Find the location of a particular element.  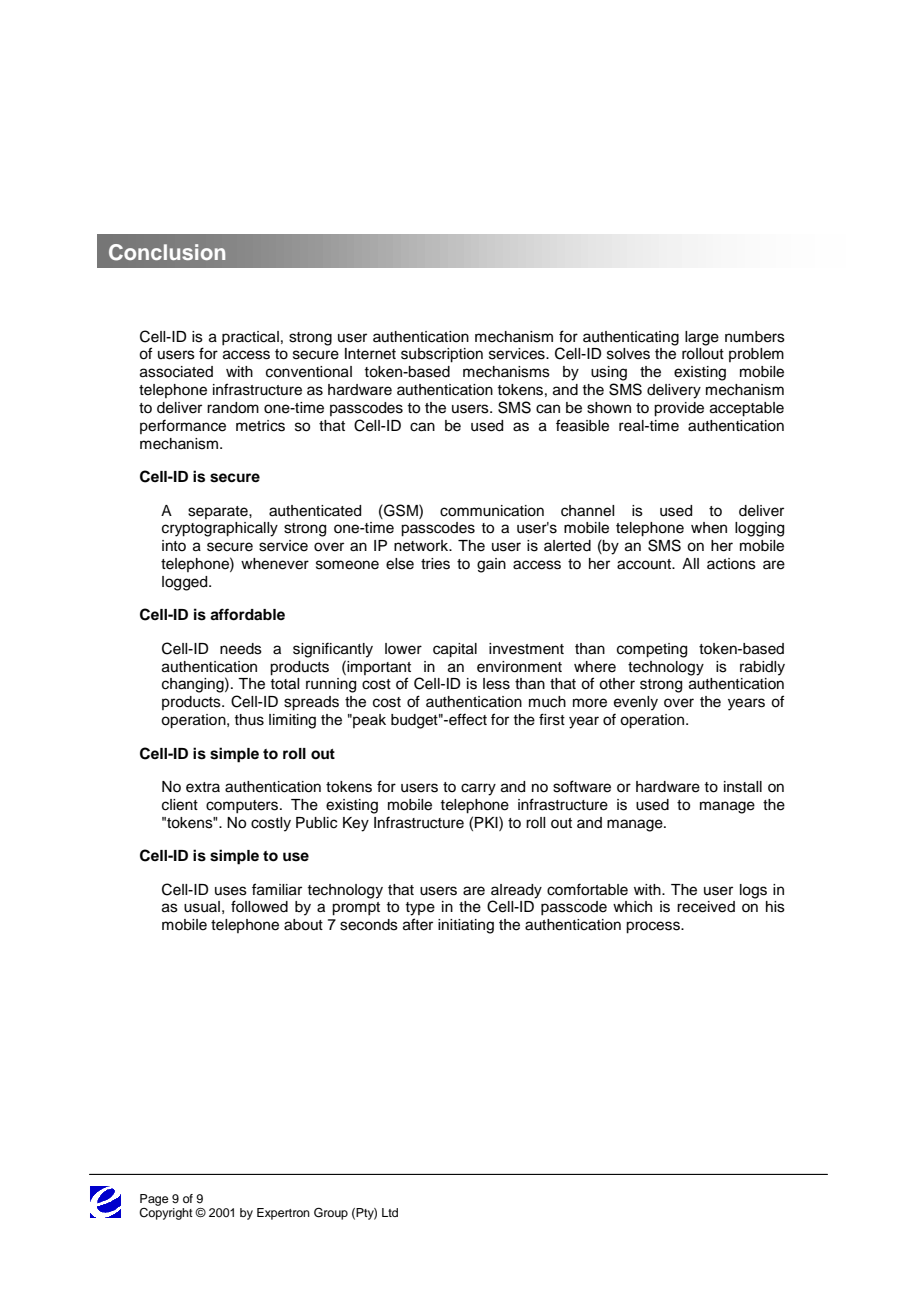

logging is located at coordinates (759, 529).
